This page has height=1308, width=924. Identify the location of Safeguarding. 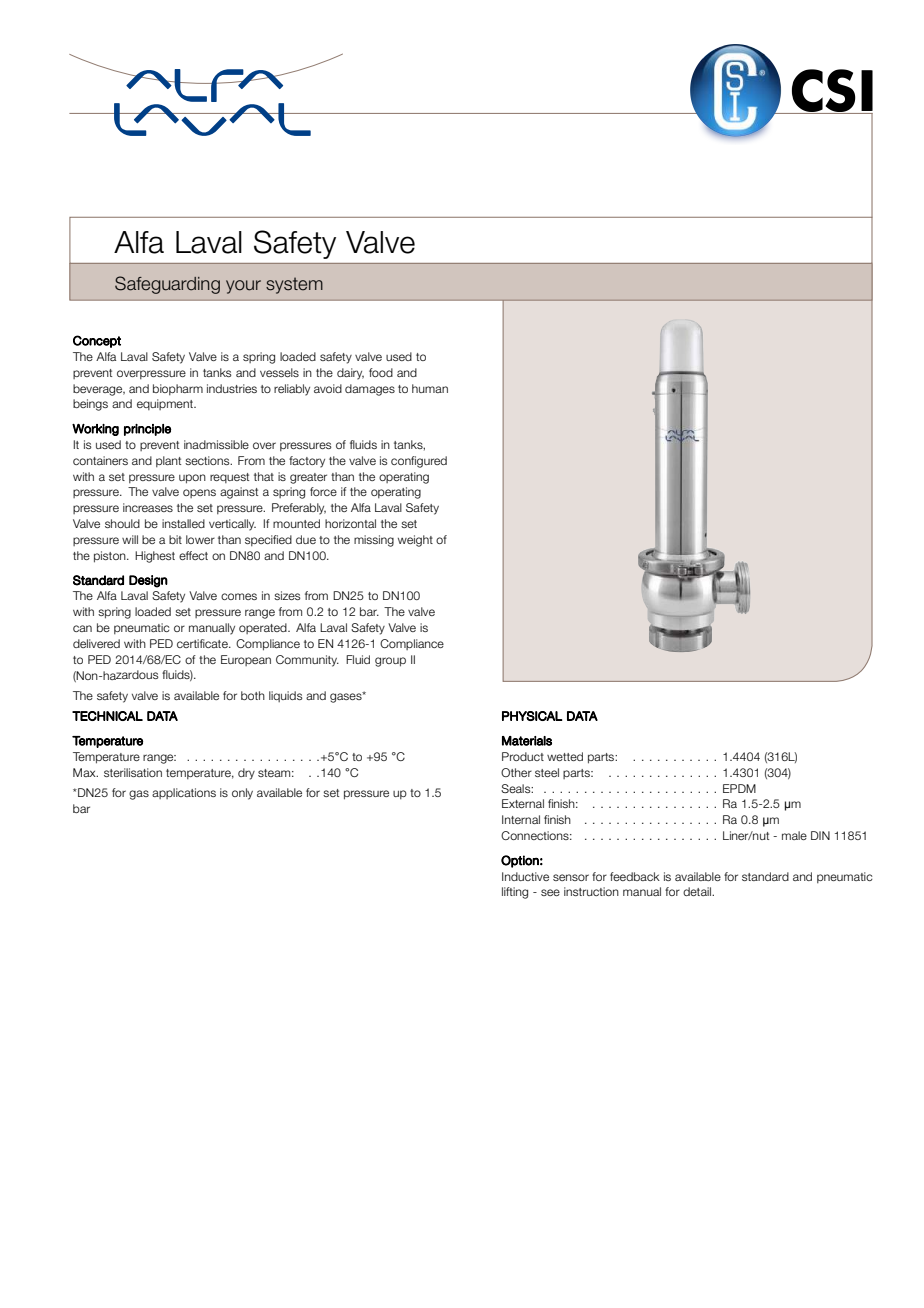
(167, 285).
